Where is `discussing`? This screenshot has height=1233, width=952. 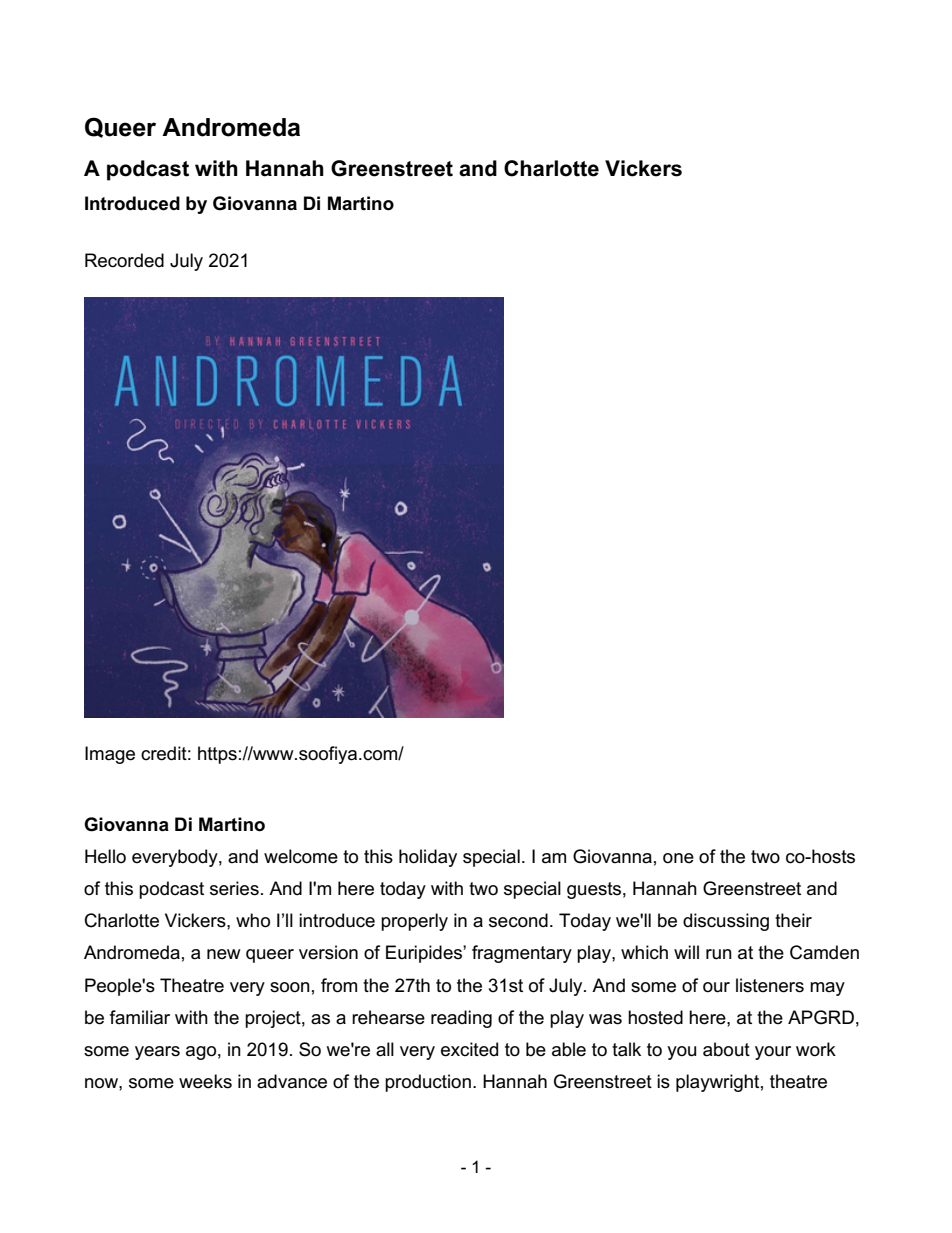
discussing is located at coordinates (726, 922).
